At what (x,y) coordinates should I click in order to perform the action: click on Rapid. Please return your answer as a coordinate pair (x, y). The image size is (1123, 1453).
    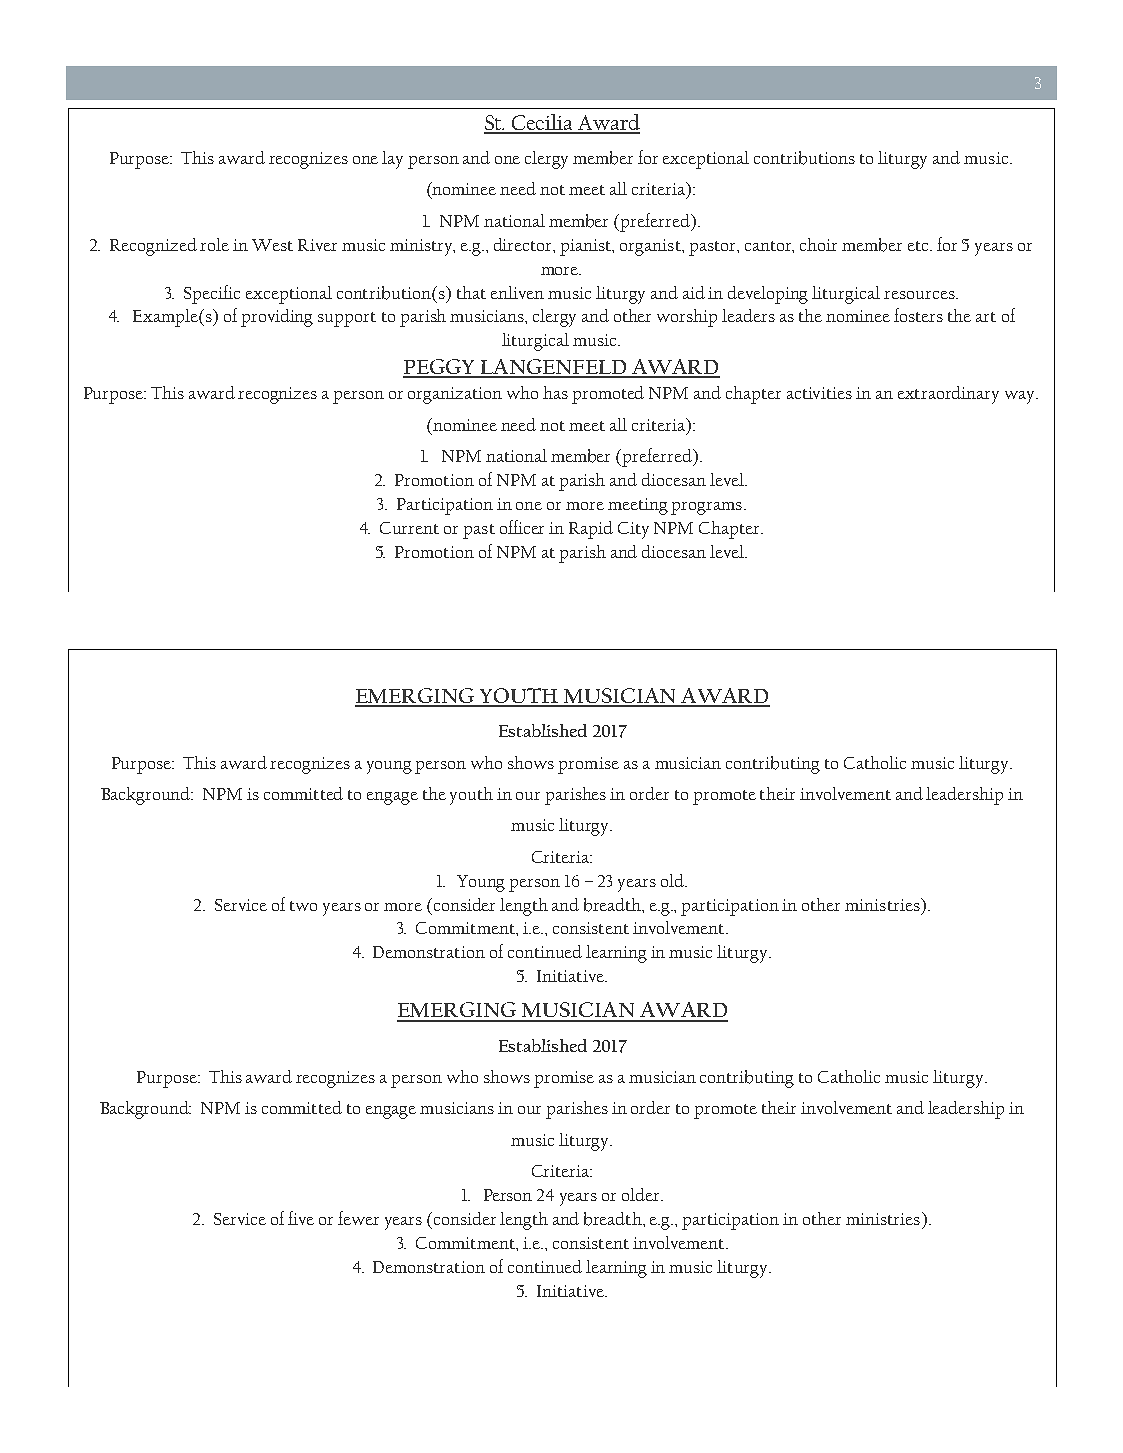
    Looking at the image, I should click on (591, 530).
